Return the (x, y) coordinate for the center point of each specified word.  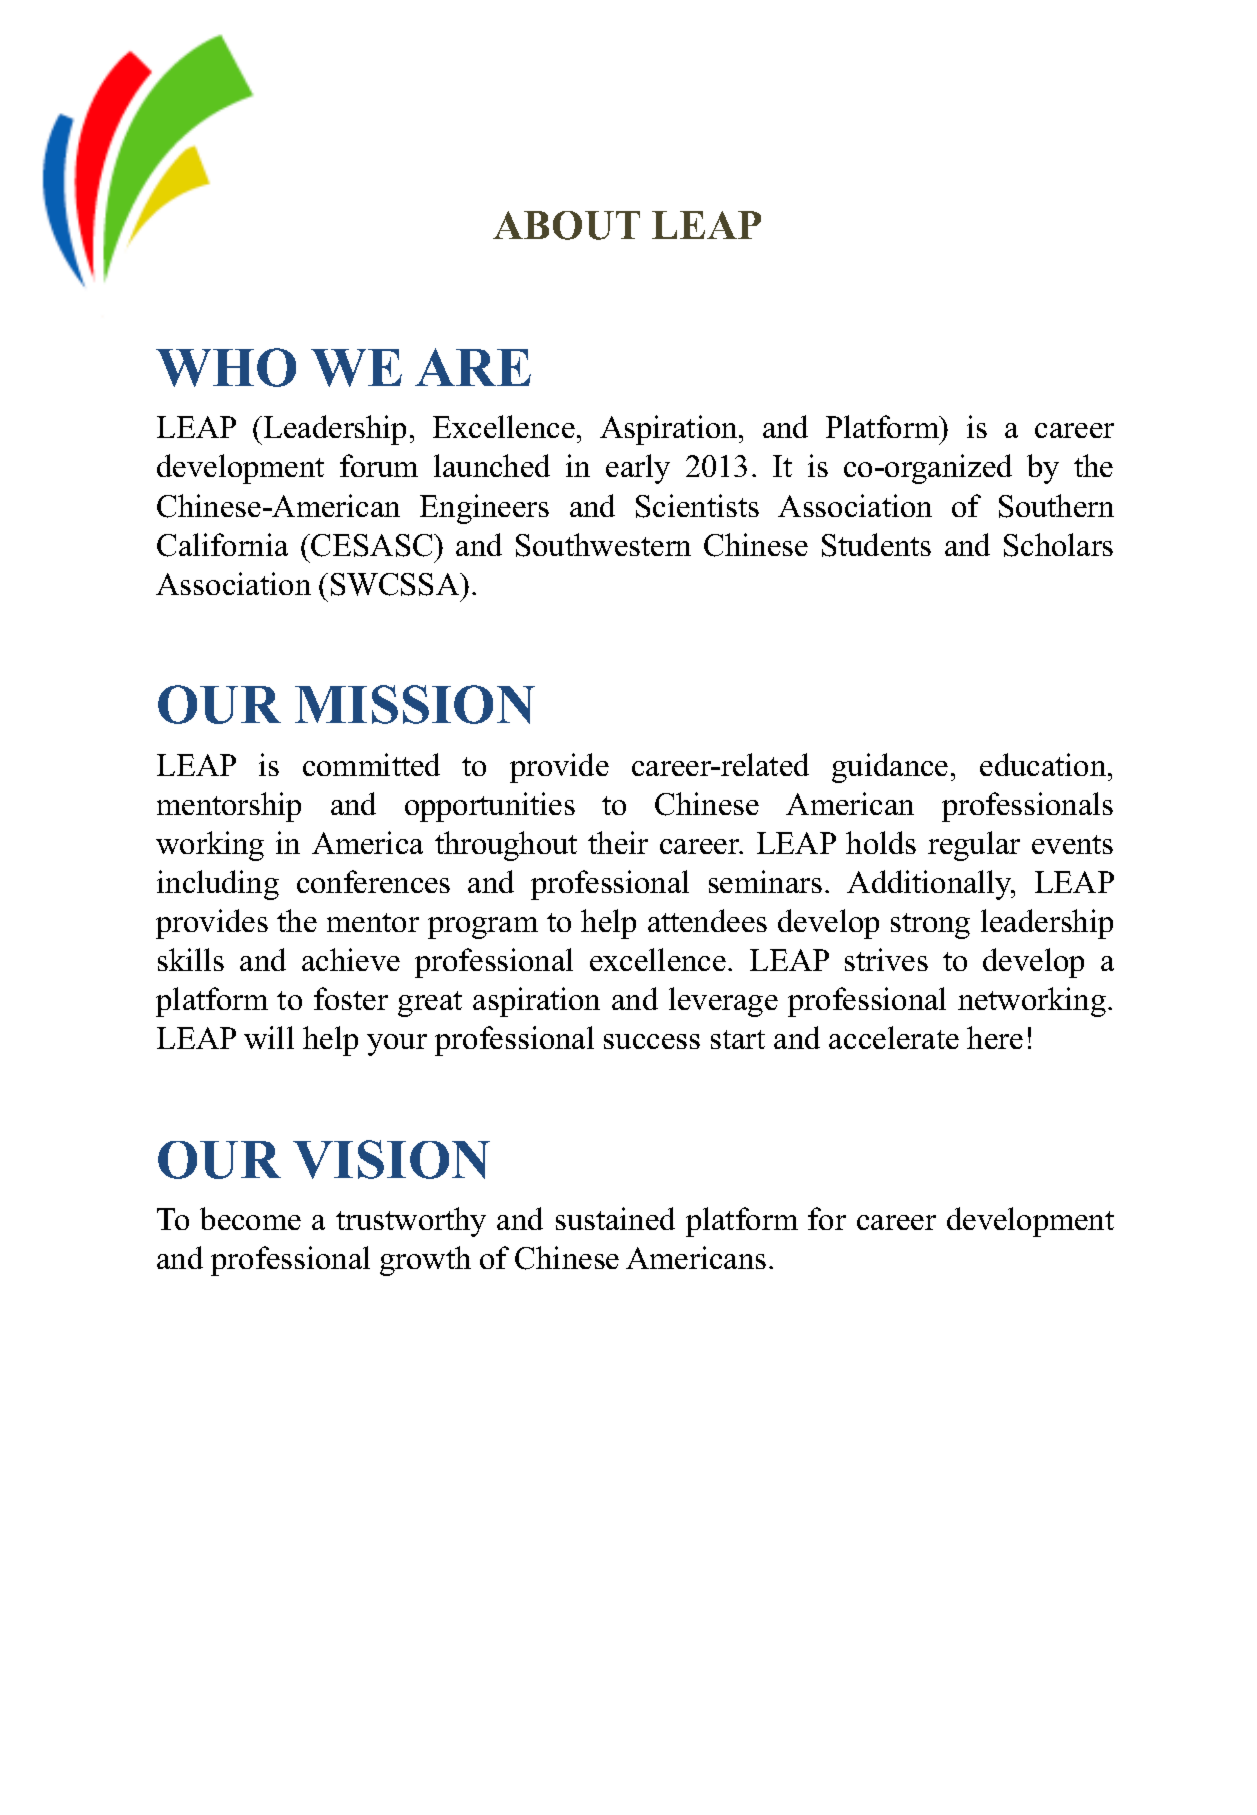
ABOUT (566, 225)
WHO (226, 367)
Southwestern (603, 545)
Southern (1056, 506)
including (218, 885)
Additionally (930, 885)
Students (876, 545)
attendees (707, 920)
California (222, 545)
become (250, 1218)
